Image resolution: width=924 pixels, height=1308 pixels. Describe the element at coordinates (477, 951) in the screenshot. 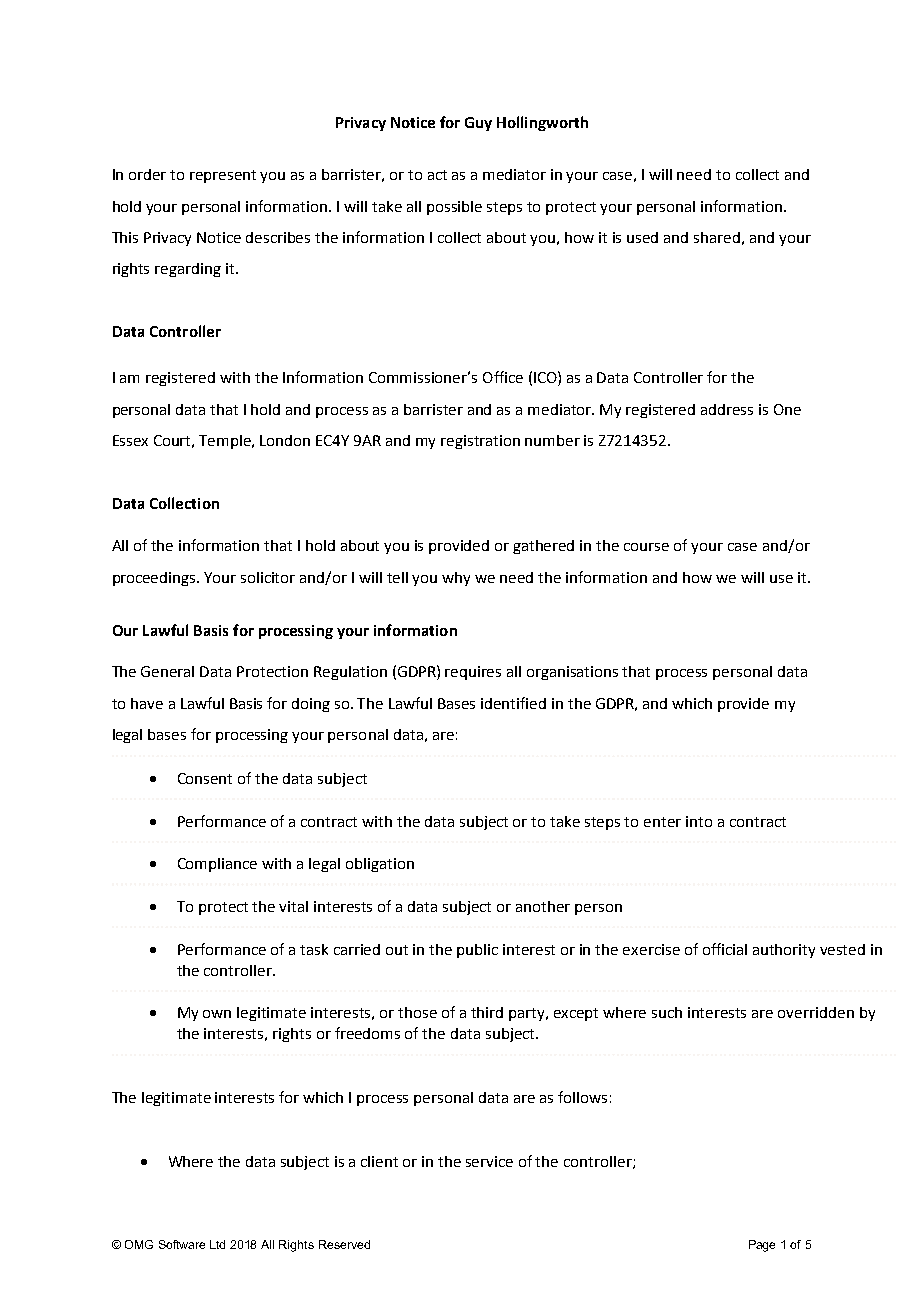

I see `public` at that location.
